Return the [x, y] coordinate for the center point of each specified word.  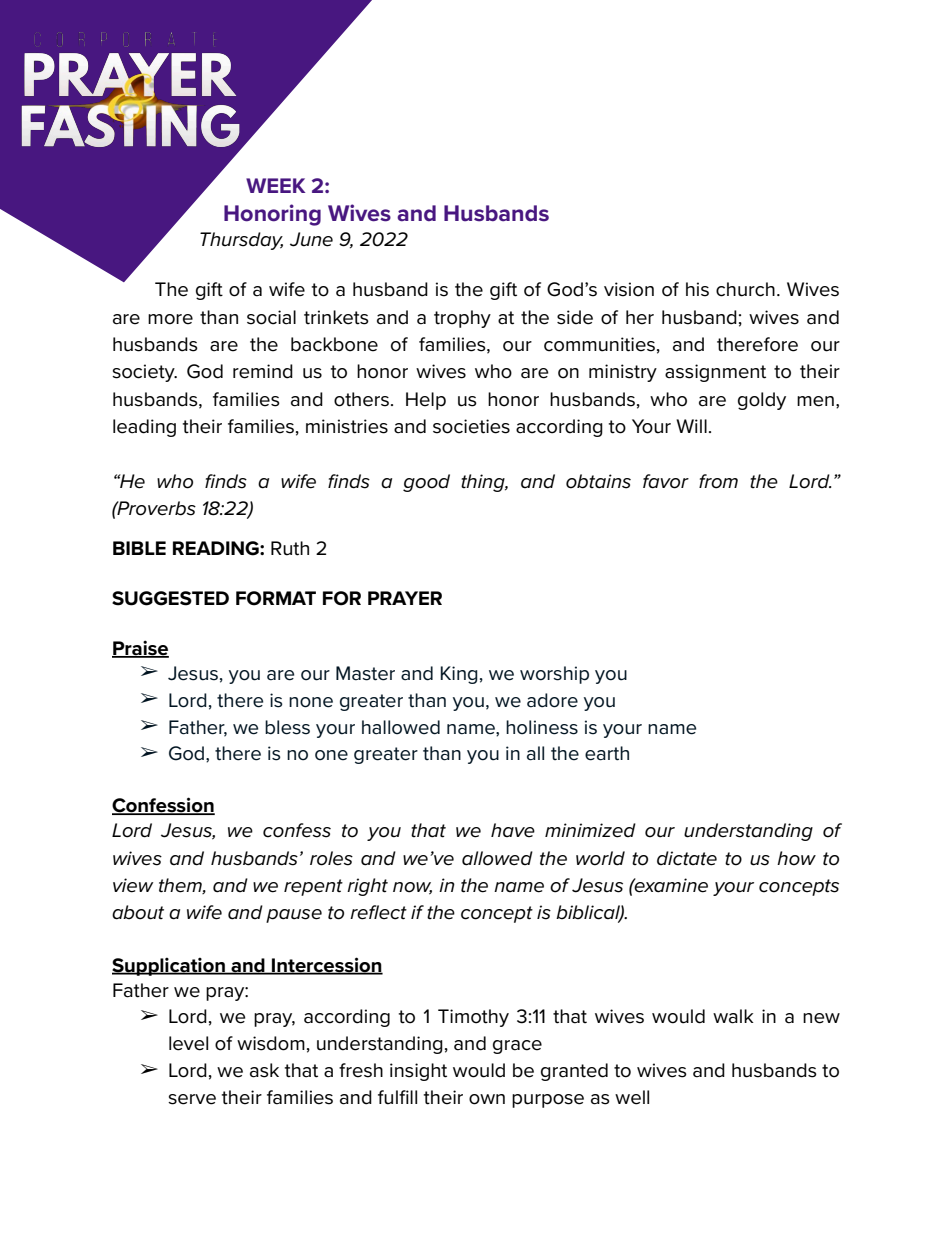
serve [192, 1099]
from [718, 481]
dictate [687, 858]
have [513, 830]
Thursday [241, 241]
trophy [462, 319]
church [745, 289]
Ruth [290, 548]
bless [287, 727]
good [426, 483]
